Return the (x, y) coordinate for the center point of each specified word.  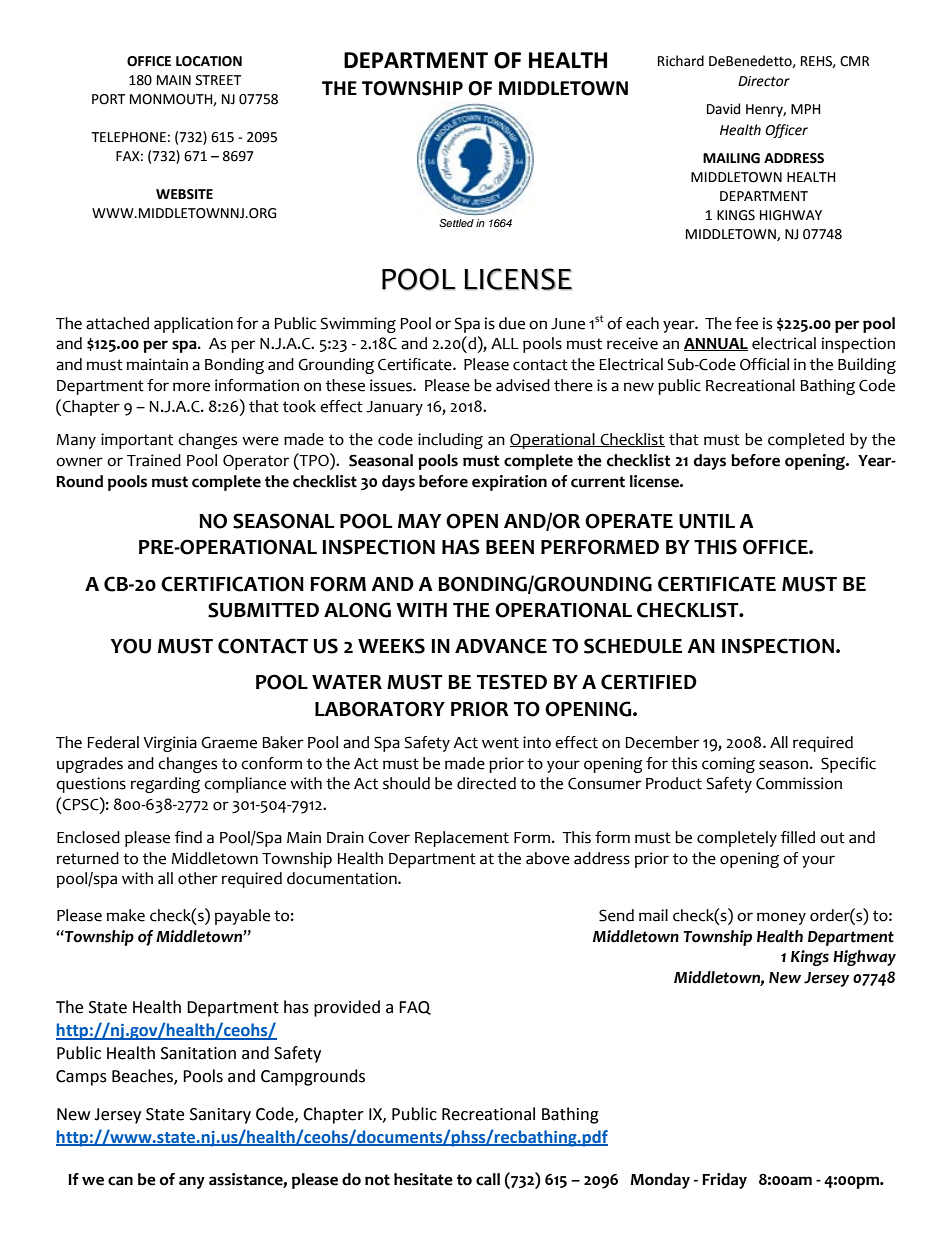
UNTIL (707, 521)
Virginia (170, 744)
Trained (154, 460)
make (125, 915)
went (500, 743)
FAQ (415, 1008)
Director (764, 81)
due (512, 323)
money (781, 918)
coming (728, 765)
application (193, 325)
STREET (218, 80)
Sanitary (220, 1116)
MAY (419, 521)
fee (746, 323)
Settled (456, 223)
